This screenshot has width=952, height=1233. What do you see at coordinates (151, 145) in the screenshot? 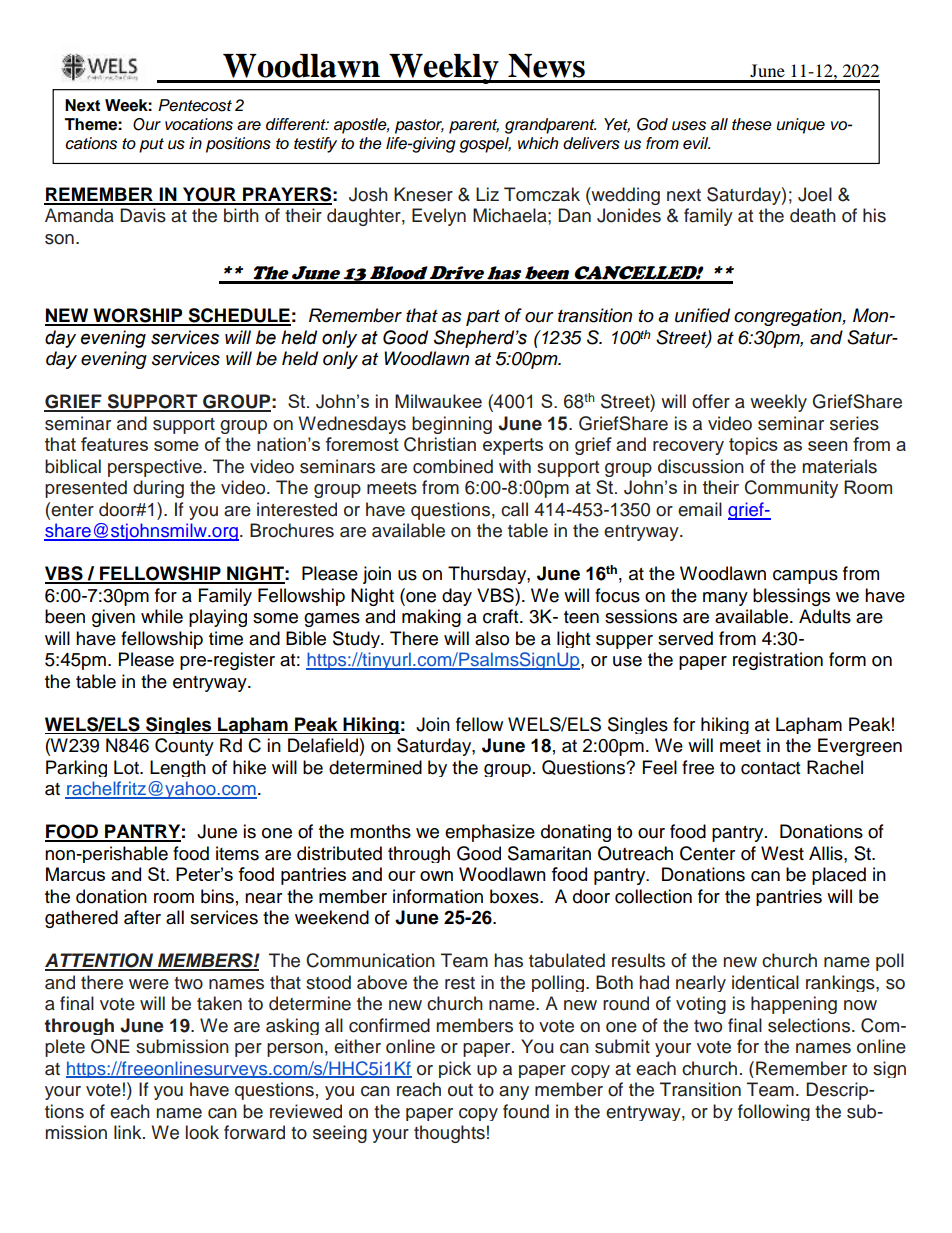
I see `put` at bounding box center [151, 145].
